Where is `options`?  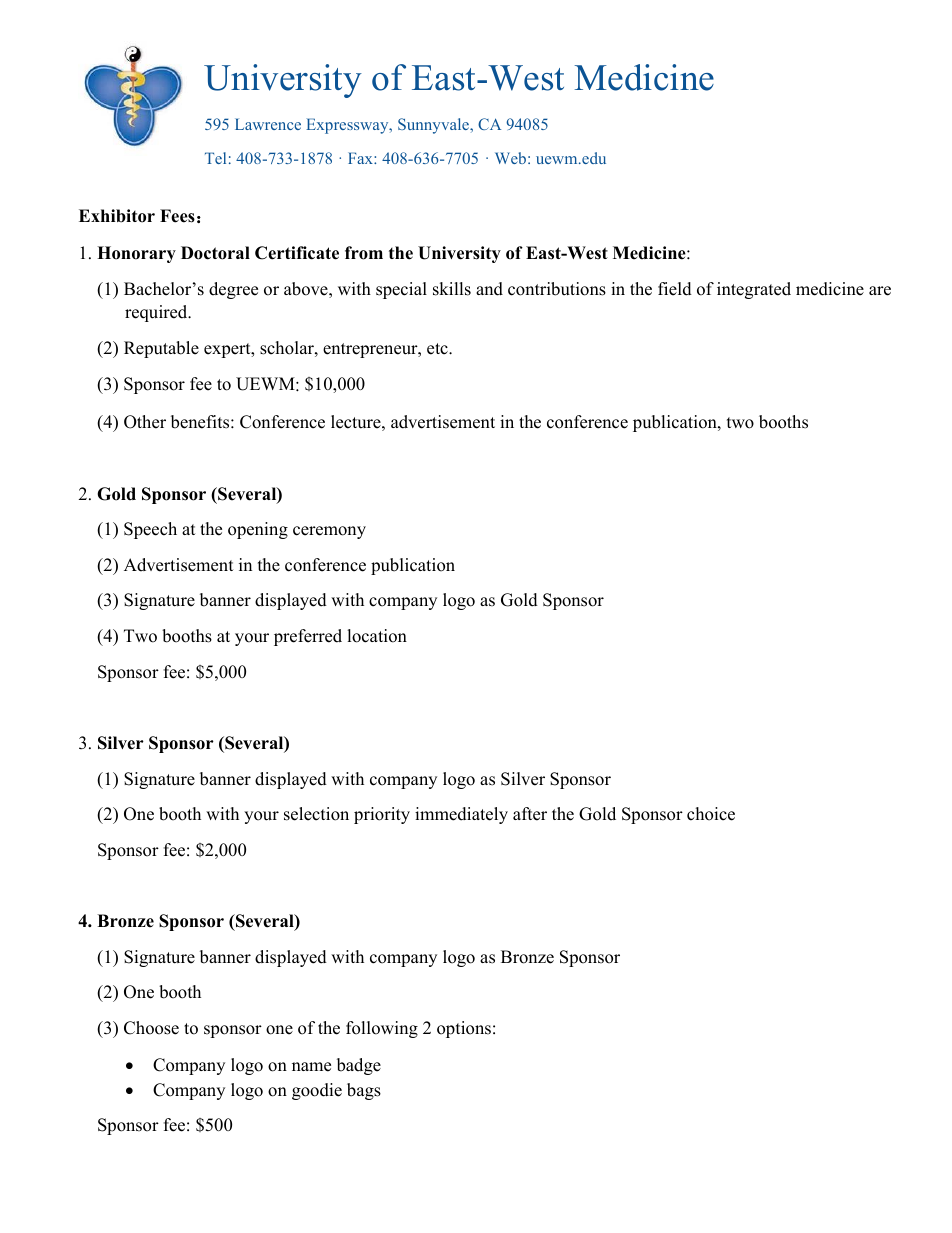
options is located at coordinates (464, 1029).
